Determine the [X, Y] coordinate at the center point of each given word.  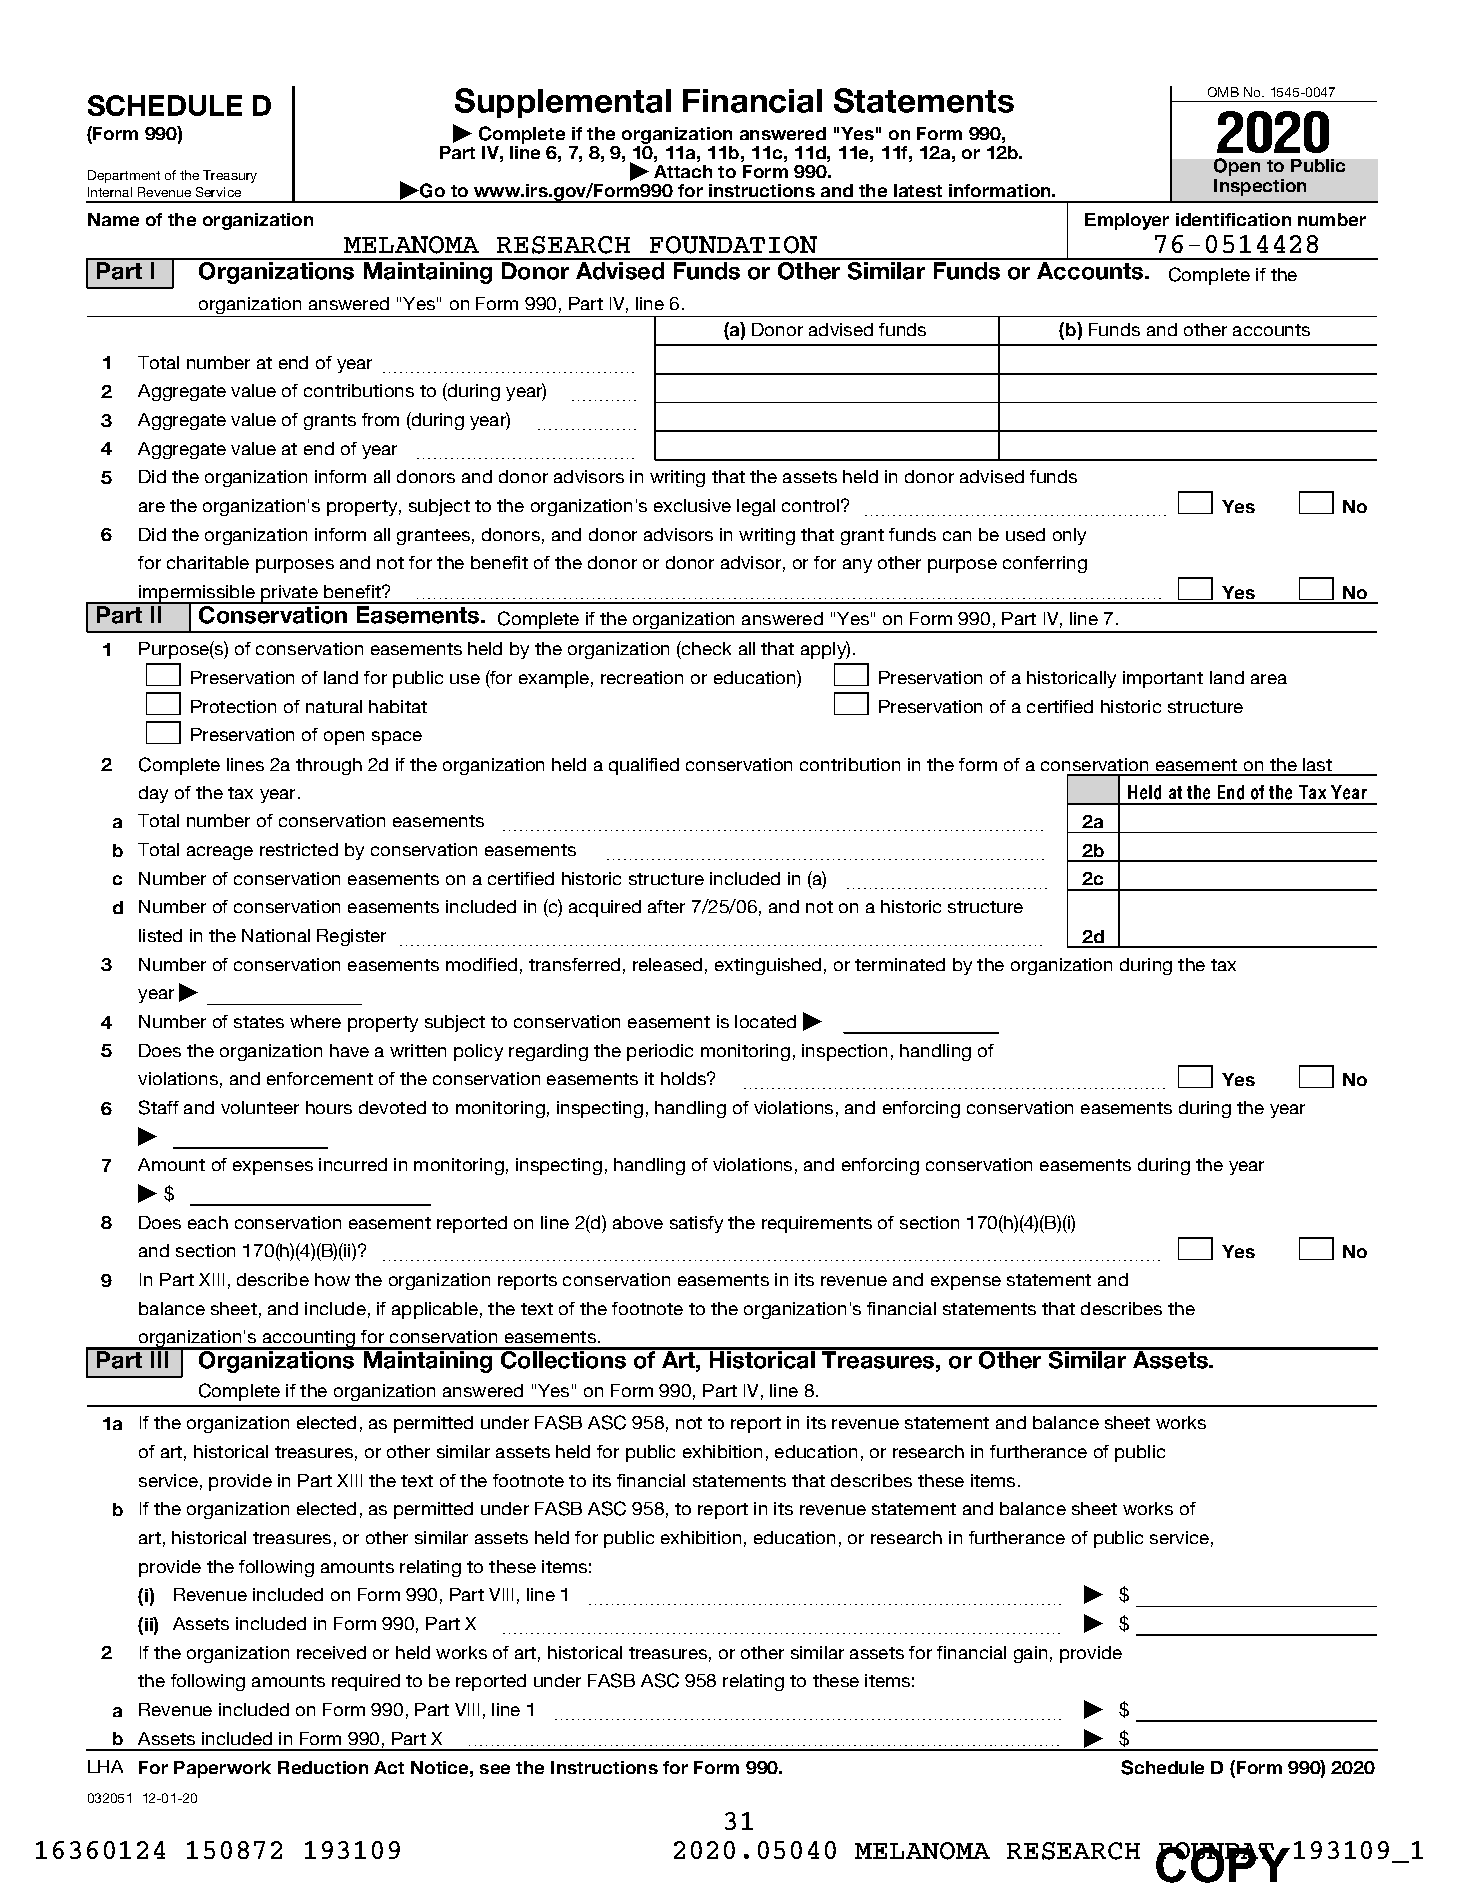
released [667, 964]
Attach [683, 171]
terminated [900, 964]
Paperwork [222, 1769]
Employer [1127, 221]
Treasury [230, 176]
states [259, 1022]
